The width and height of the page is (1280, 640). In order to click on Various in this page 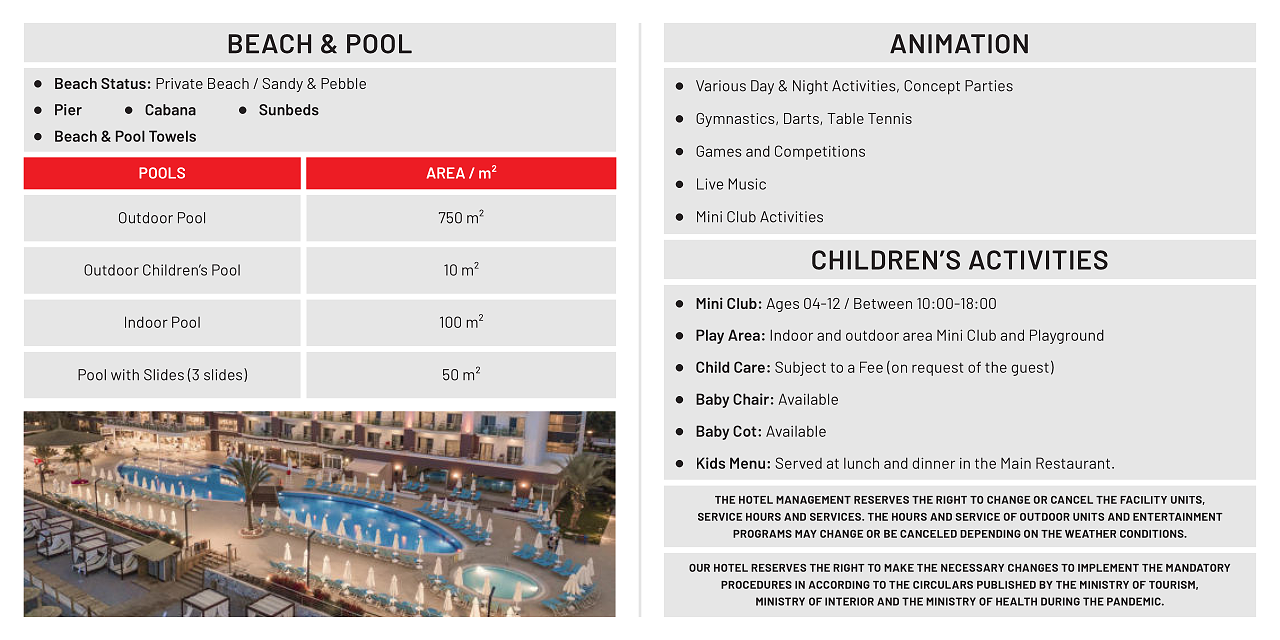, I will do `click(721, 86)`.
